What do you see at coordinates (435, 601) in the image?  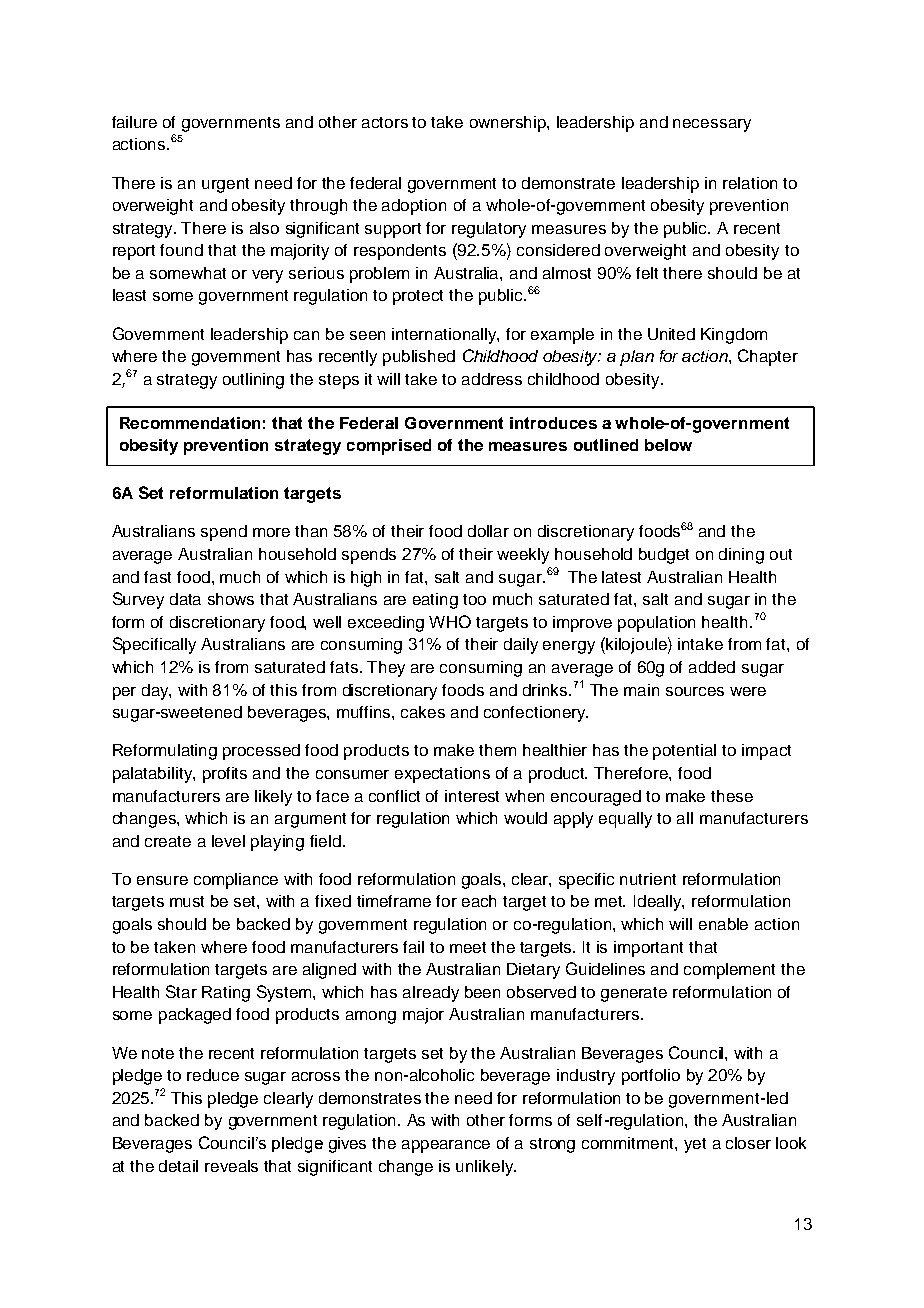 I see `eating` at bounding box center [435, 601].
